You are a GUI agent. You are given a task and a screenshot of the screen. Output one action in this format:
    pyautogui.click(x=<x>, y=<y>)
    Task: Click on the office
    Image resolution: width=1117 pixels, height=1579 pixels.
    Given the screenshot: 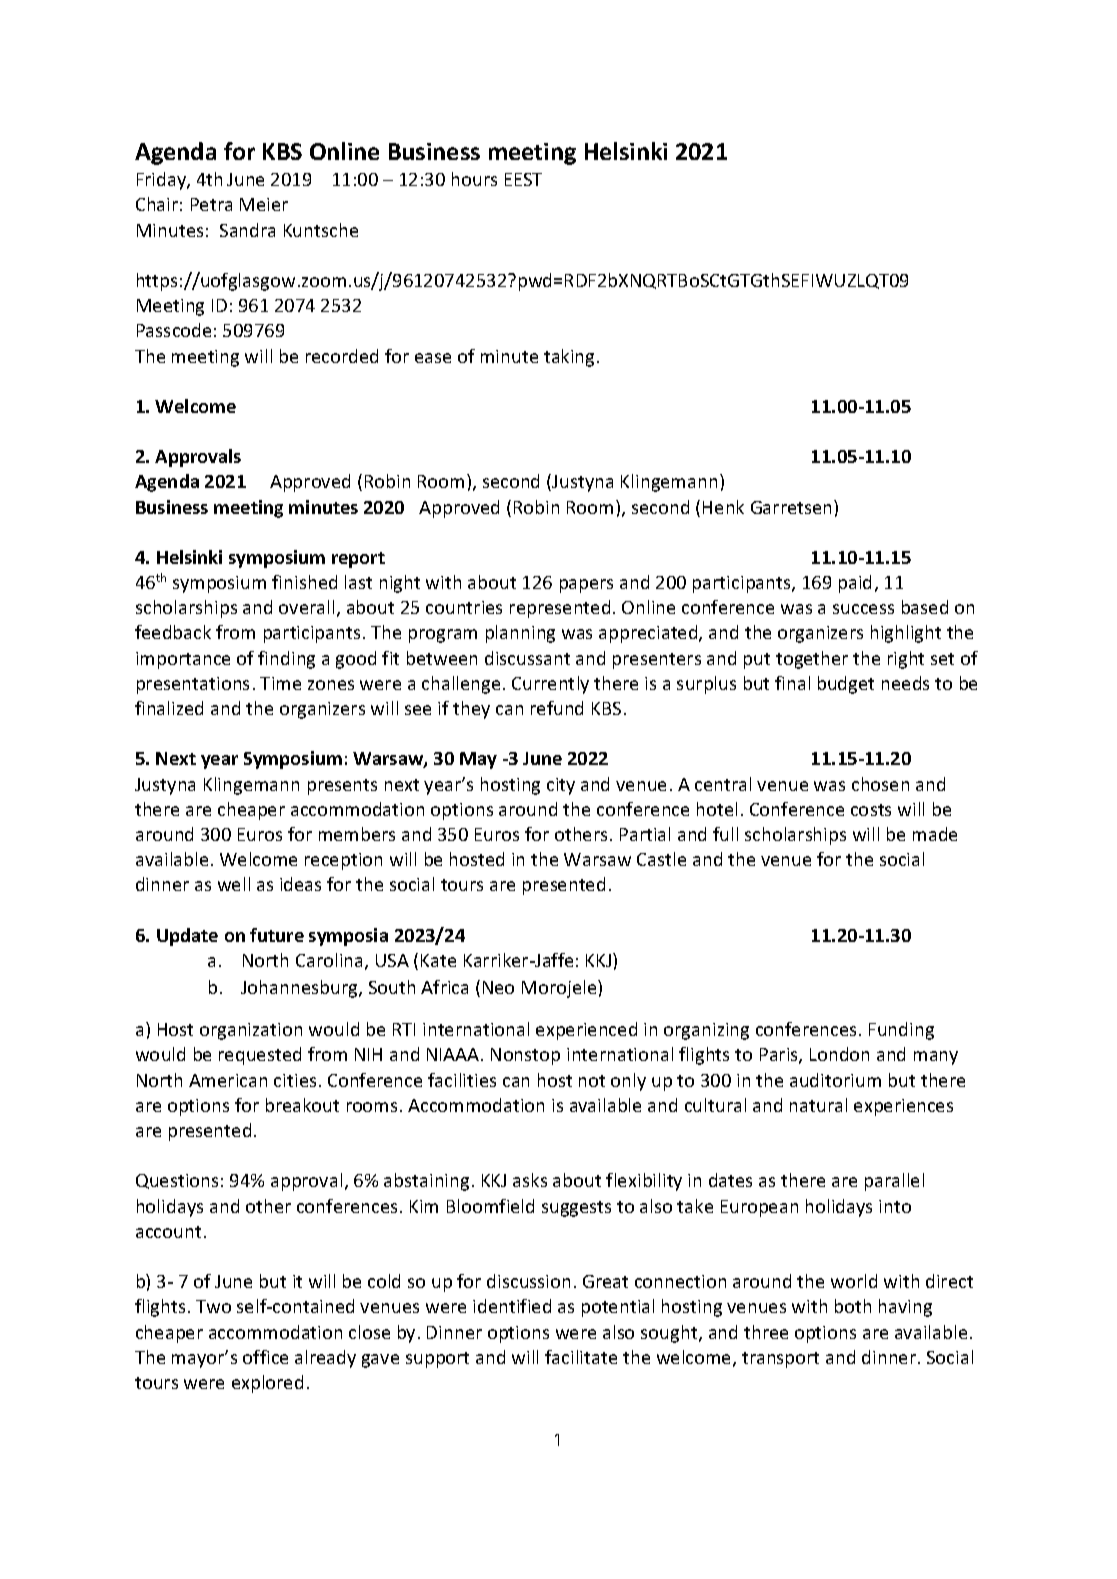 What is the action you would take?
    pyautogui.click(x=265, y=1357)
